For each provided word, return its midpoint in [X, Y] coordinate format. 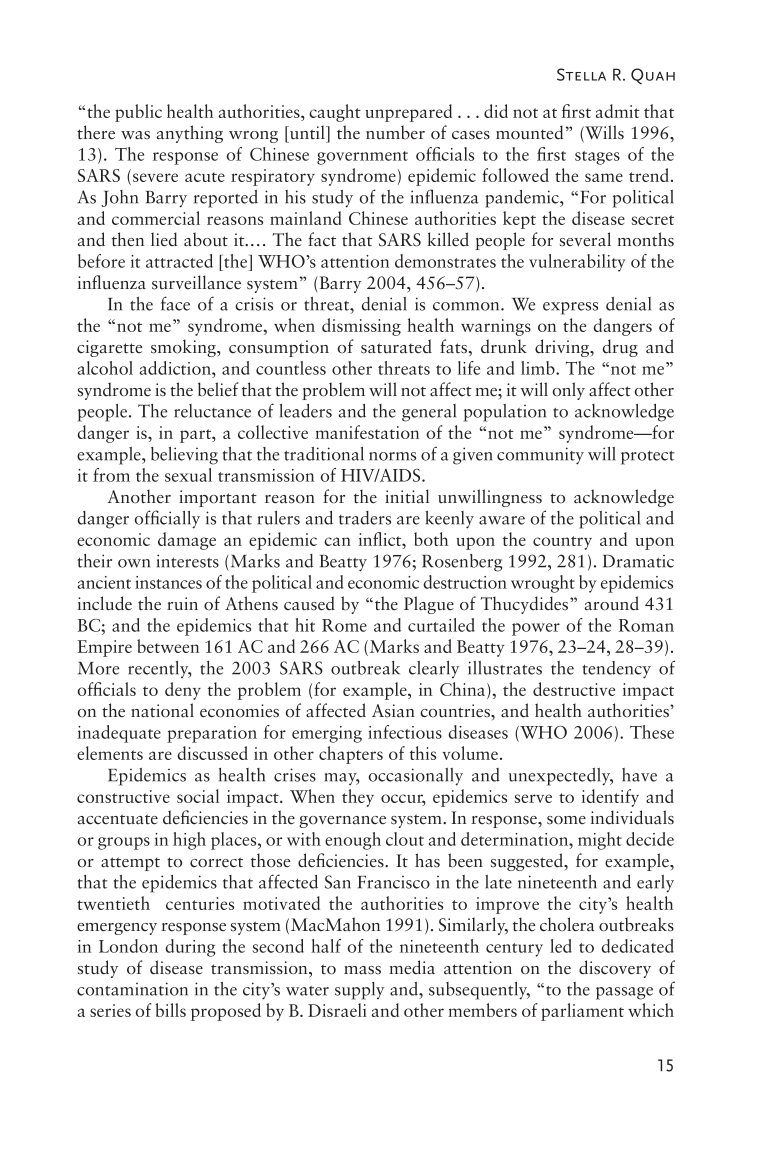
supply [359, 991]
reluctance [212, 411]
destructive [574, 689]
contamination [132, 989]
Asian [393, 711]
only [569, 391]
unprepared [408, 113]
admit [618, 111]
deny [183, 691]
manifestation [367, 432]
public [138, 113]
